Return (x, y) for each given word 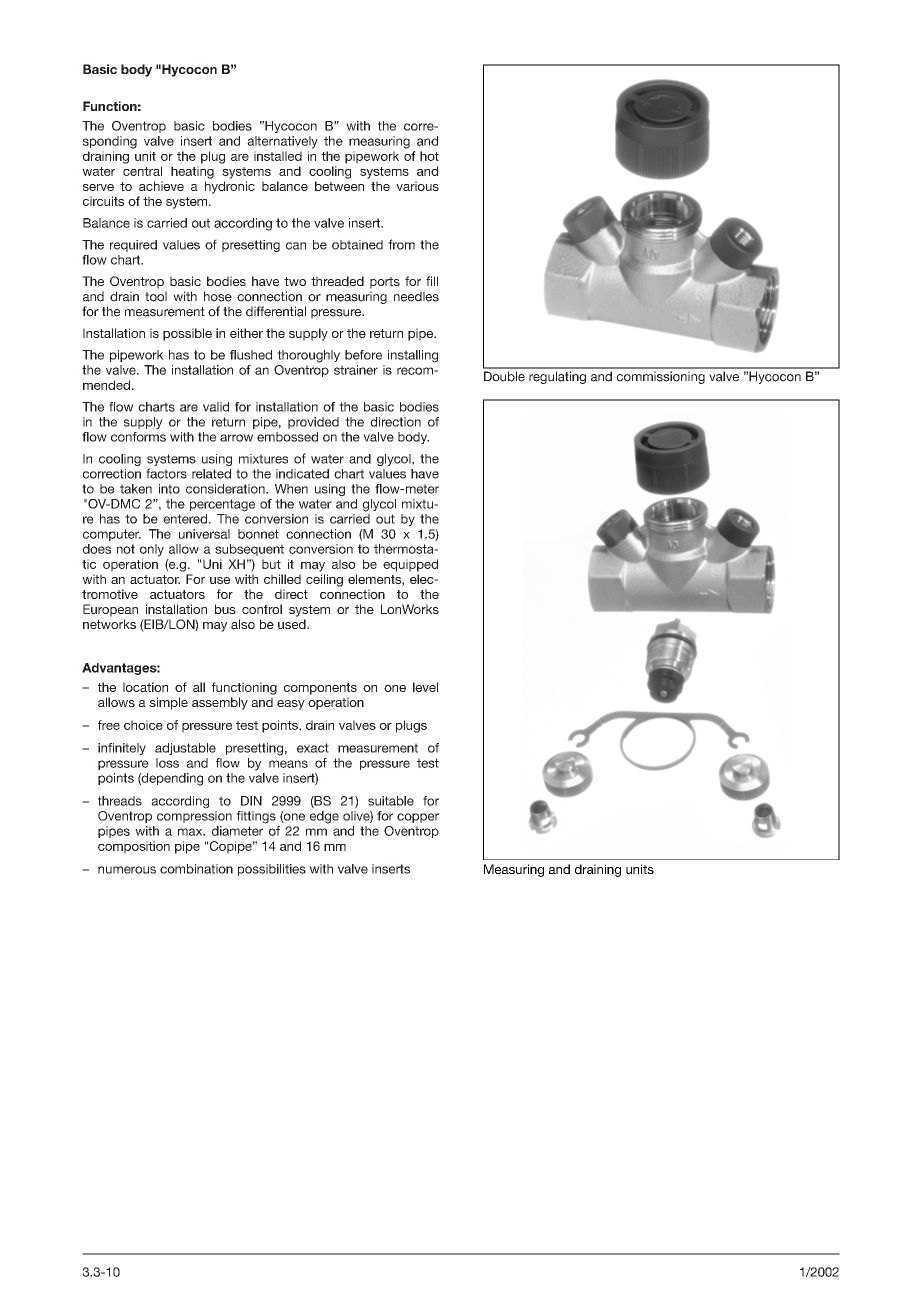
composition (134, 847)
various (417, 186)
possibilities (272, 870)
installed (278, 156)
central (142, 171)
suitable (391, 801)
